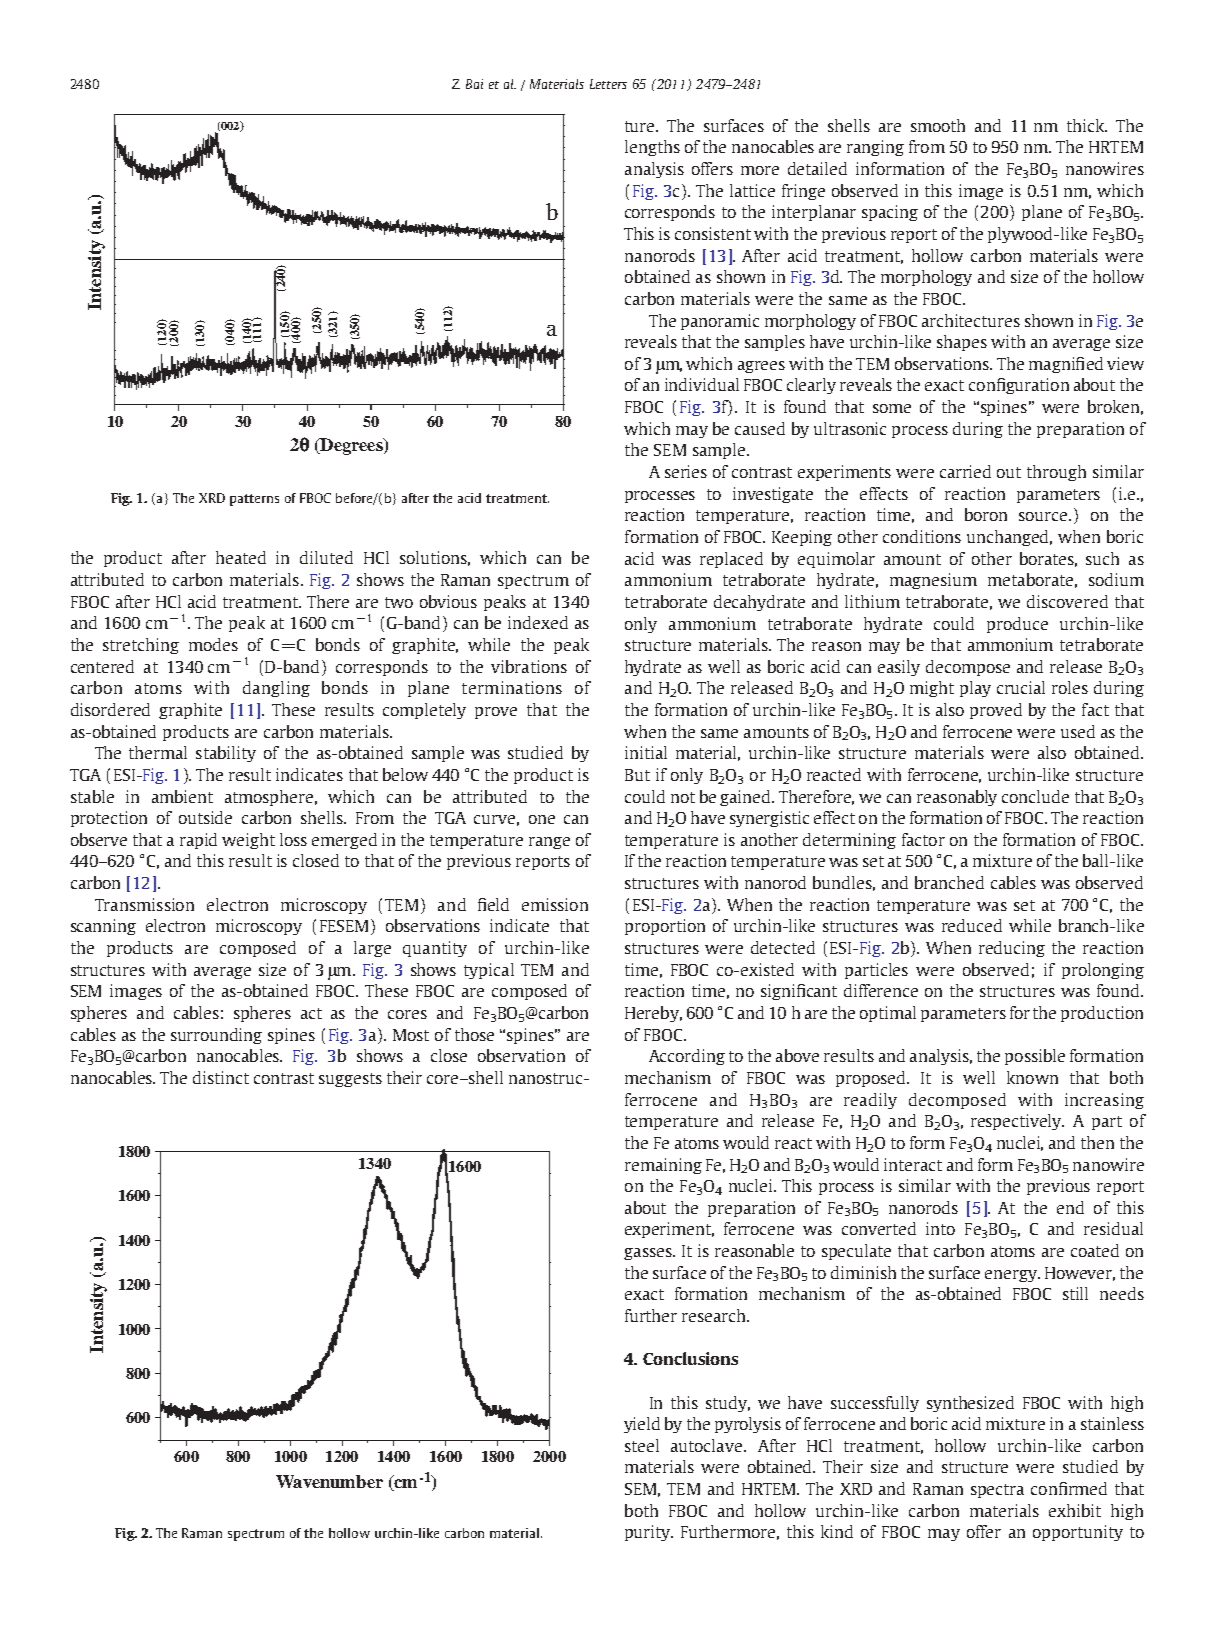 This image has width=1232, height=1642. Describe the element at coordinates (997, 1491) in the image. I see `spectra` at that location.
